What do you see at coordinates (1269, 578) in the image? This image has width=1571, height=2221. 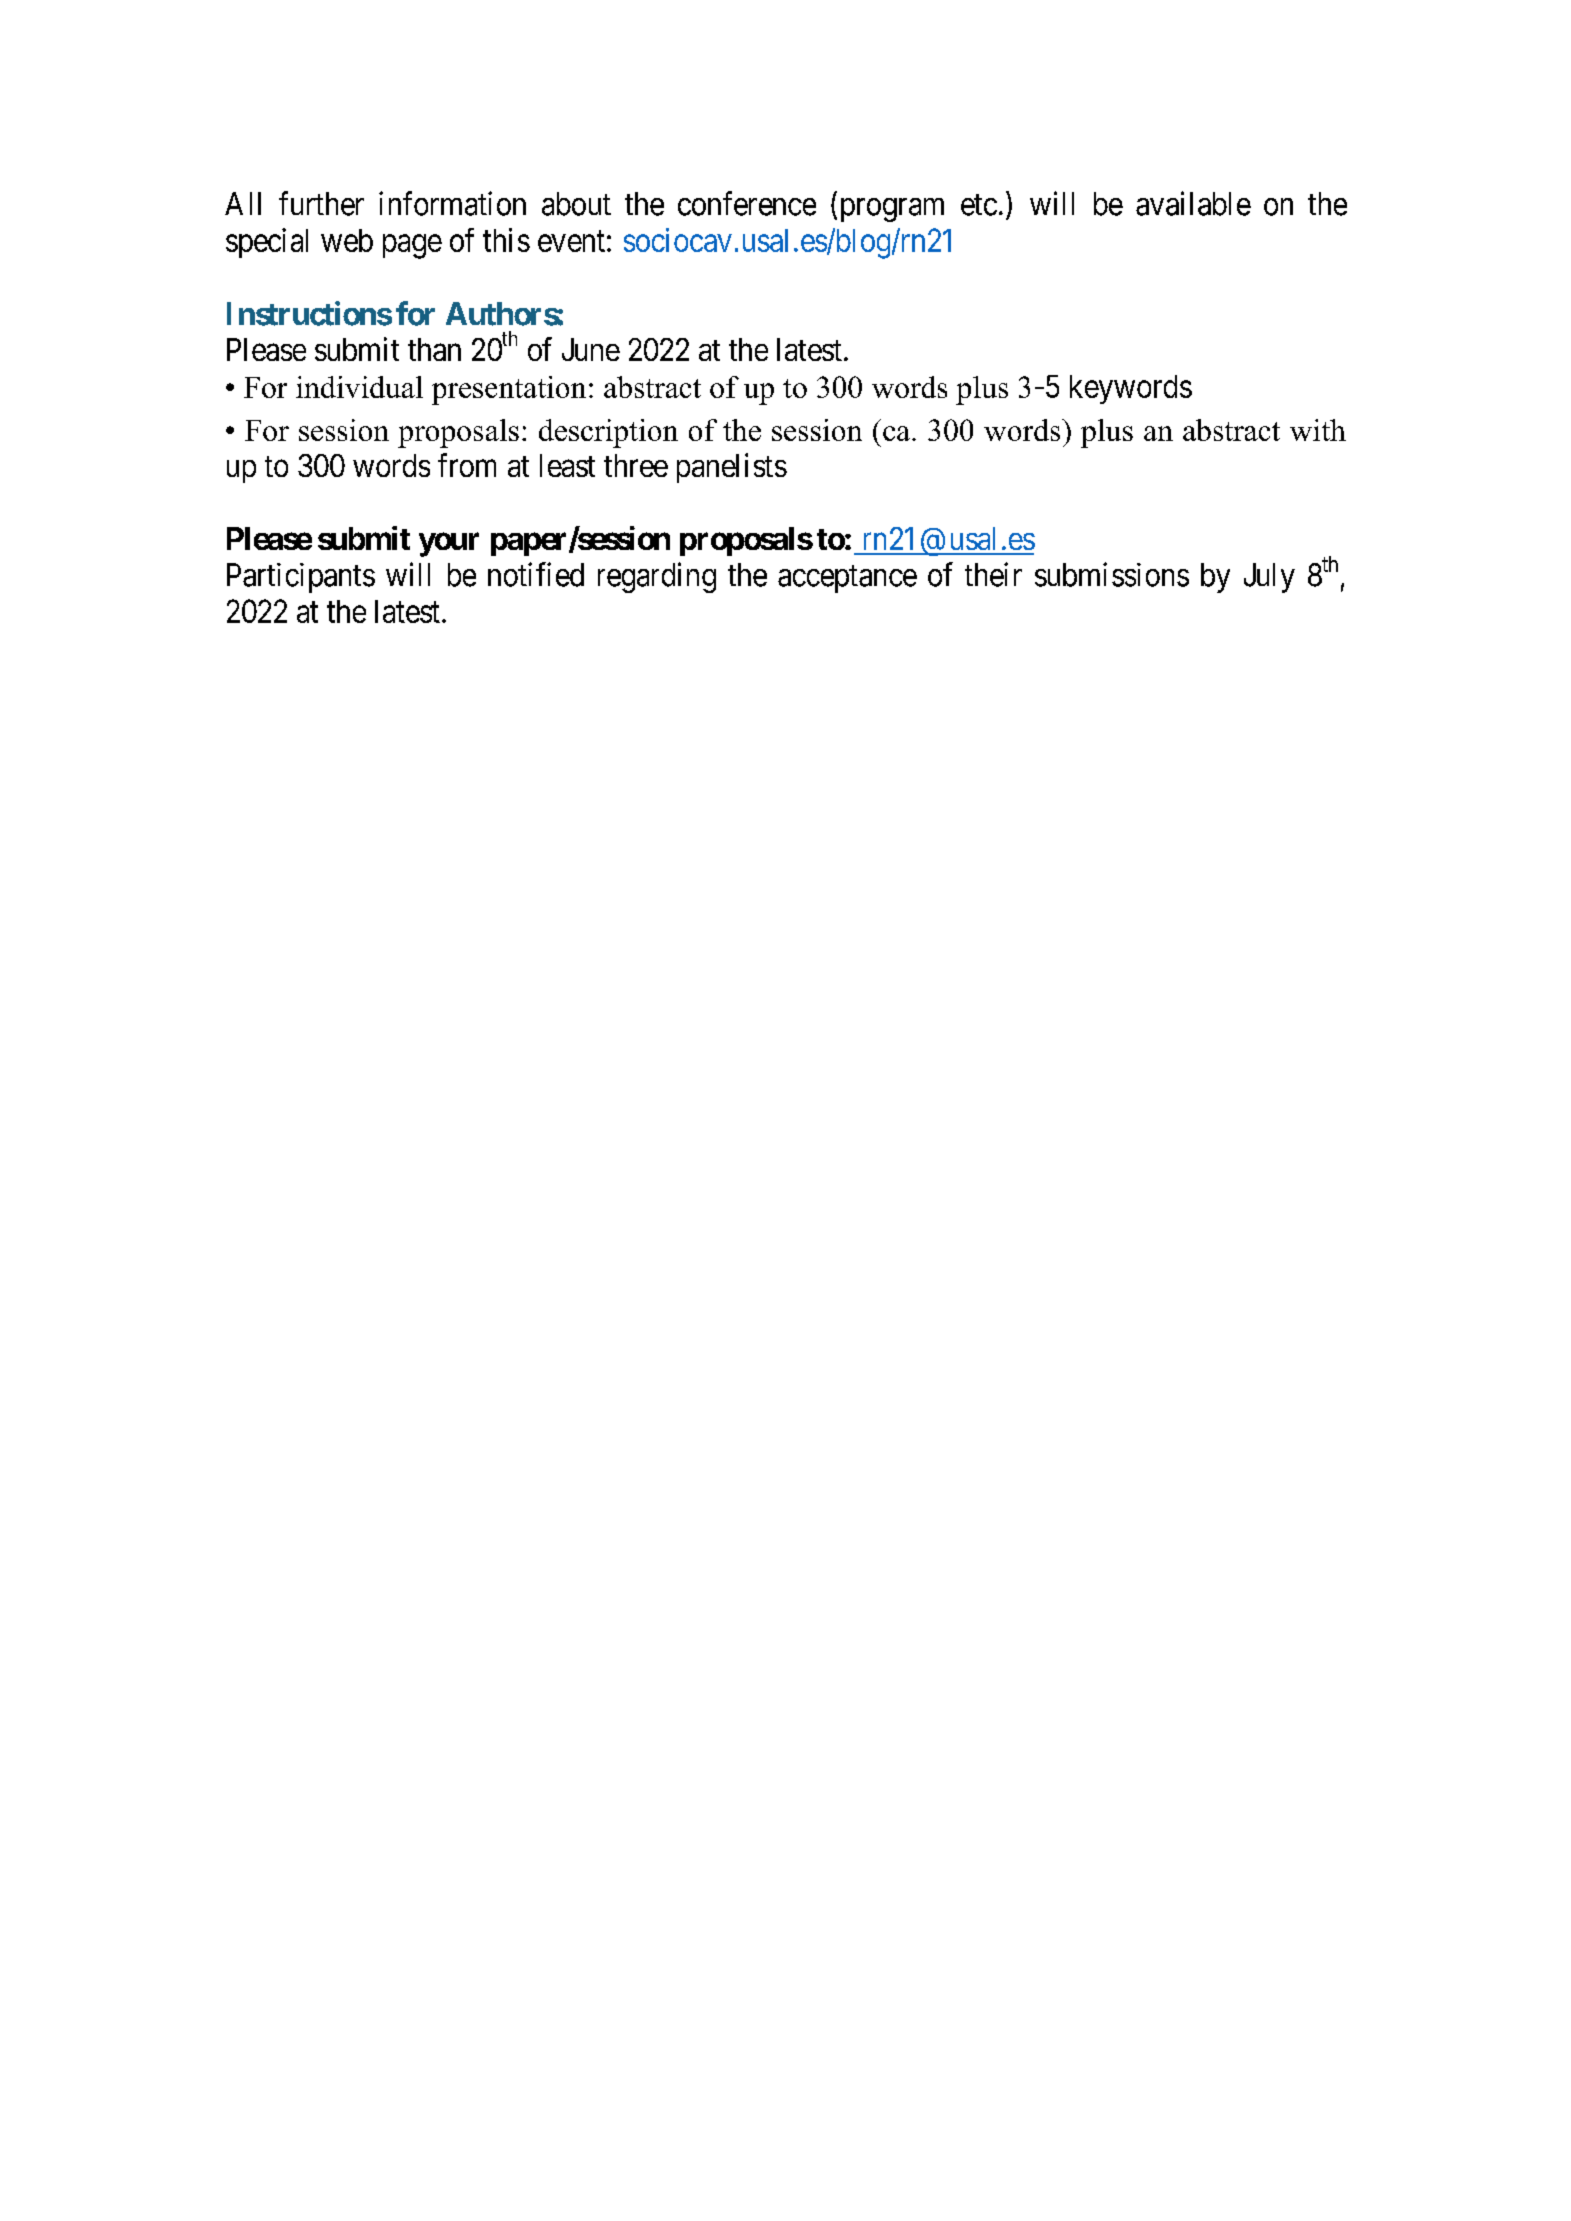 I see `July` at bounding box center [1269, 578].
